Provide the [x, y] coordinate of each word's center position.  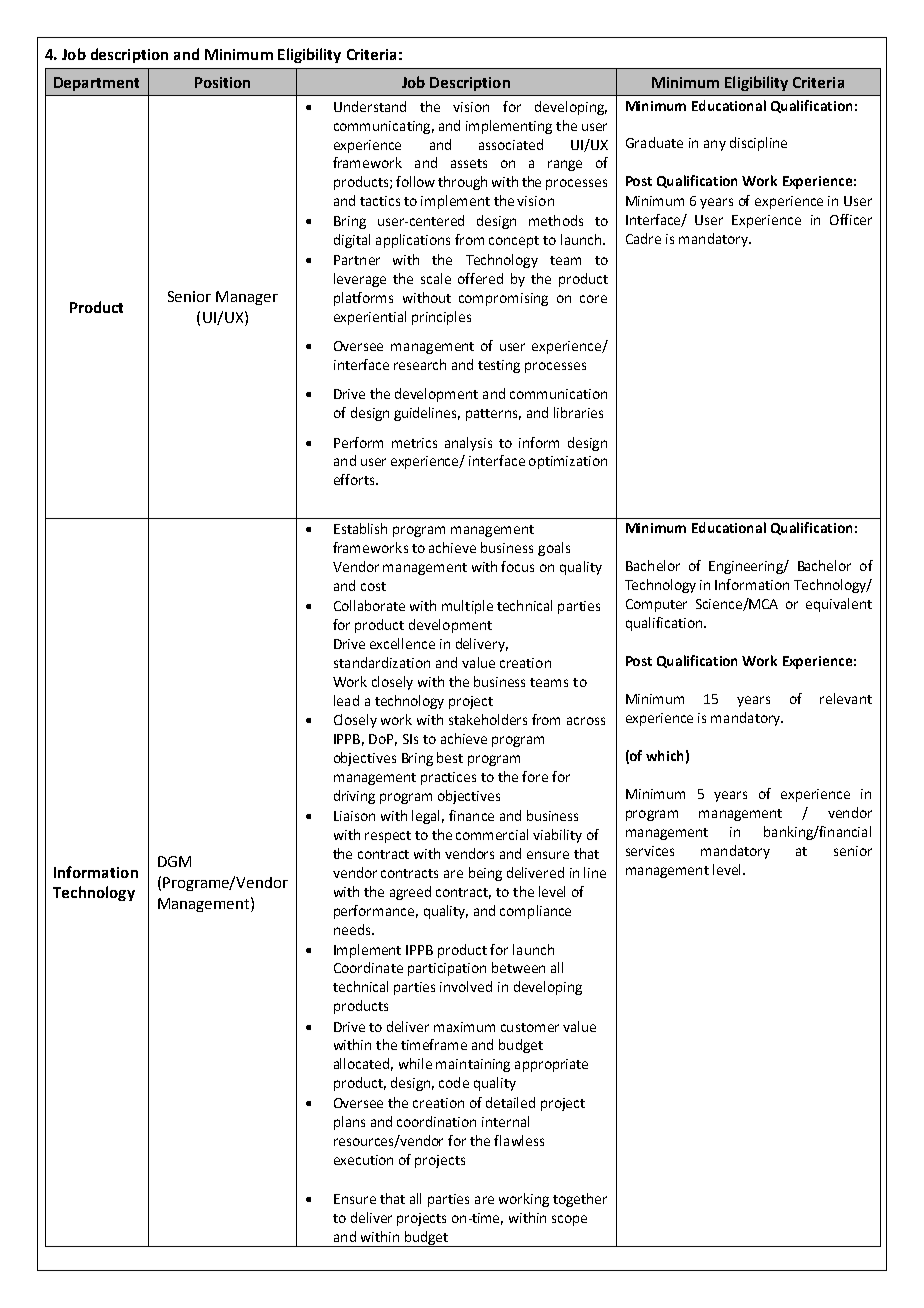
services [650, 851]
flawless [519, 1140]
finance [471, 815]
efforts [355, 479]
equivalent [839, 605]
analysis [468, 444]
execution [363, 1160]
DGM [174, 861]
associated [511, 144]
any [715, 145]
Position [222, 82]
